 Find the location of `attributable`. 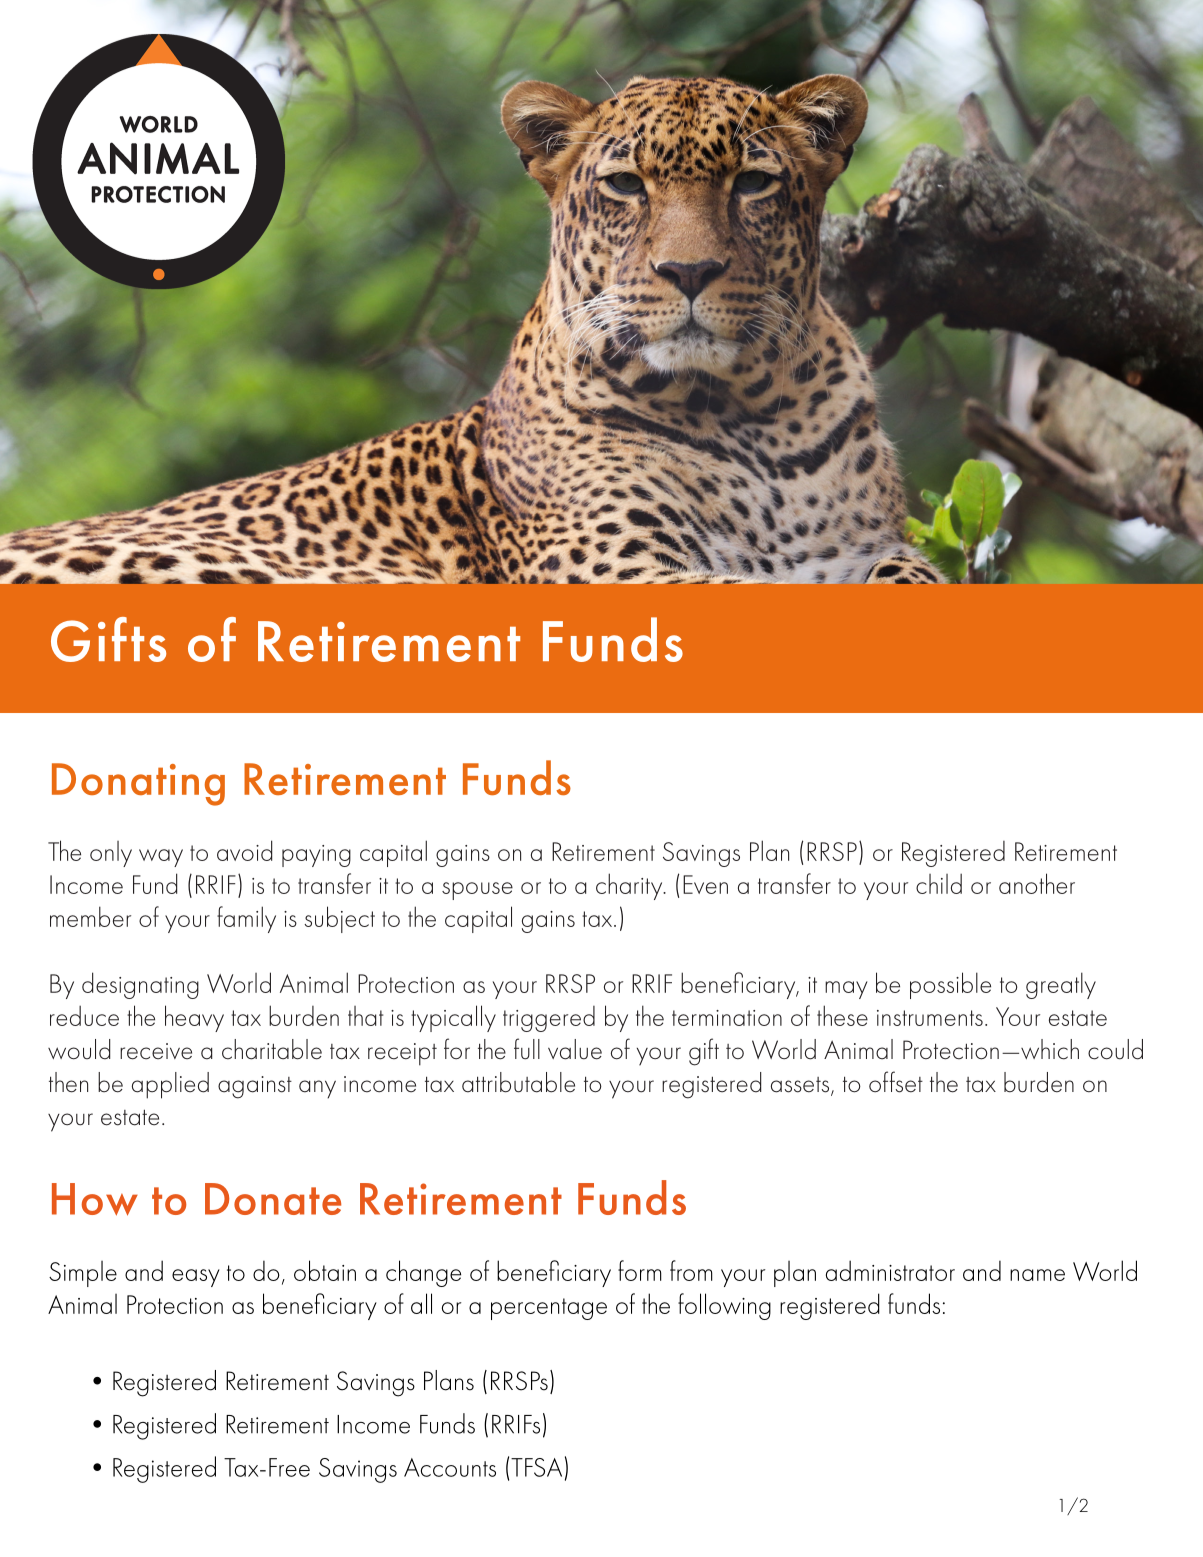

attributable is located at coordinates (518, 1082).
